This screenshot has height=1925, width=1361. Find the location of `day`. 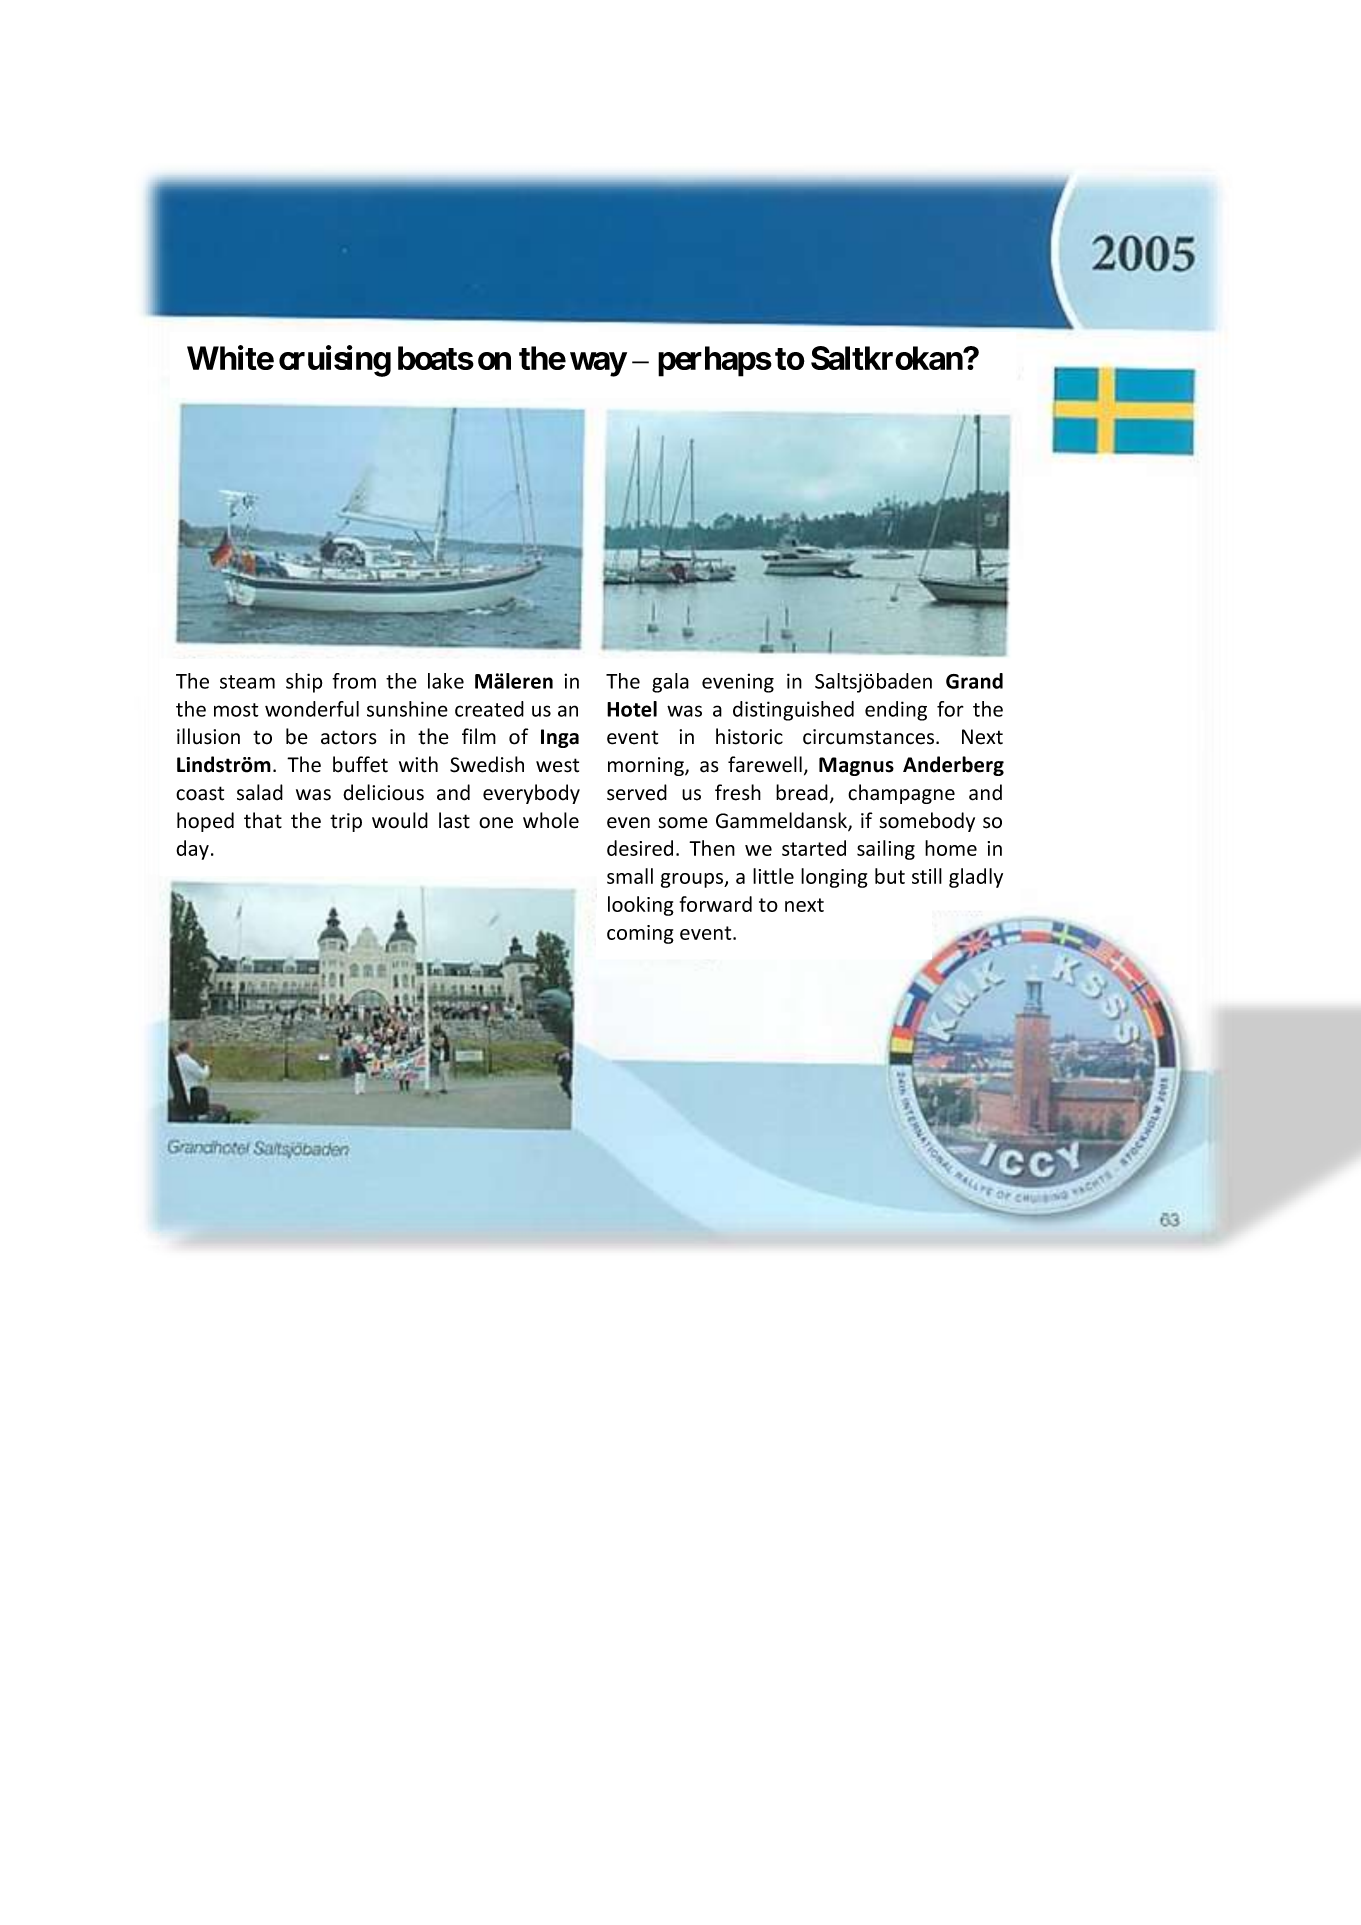

day is located at coordinates (192, 850).
